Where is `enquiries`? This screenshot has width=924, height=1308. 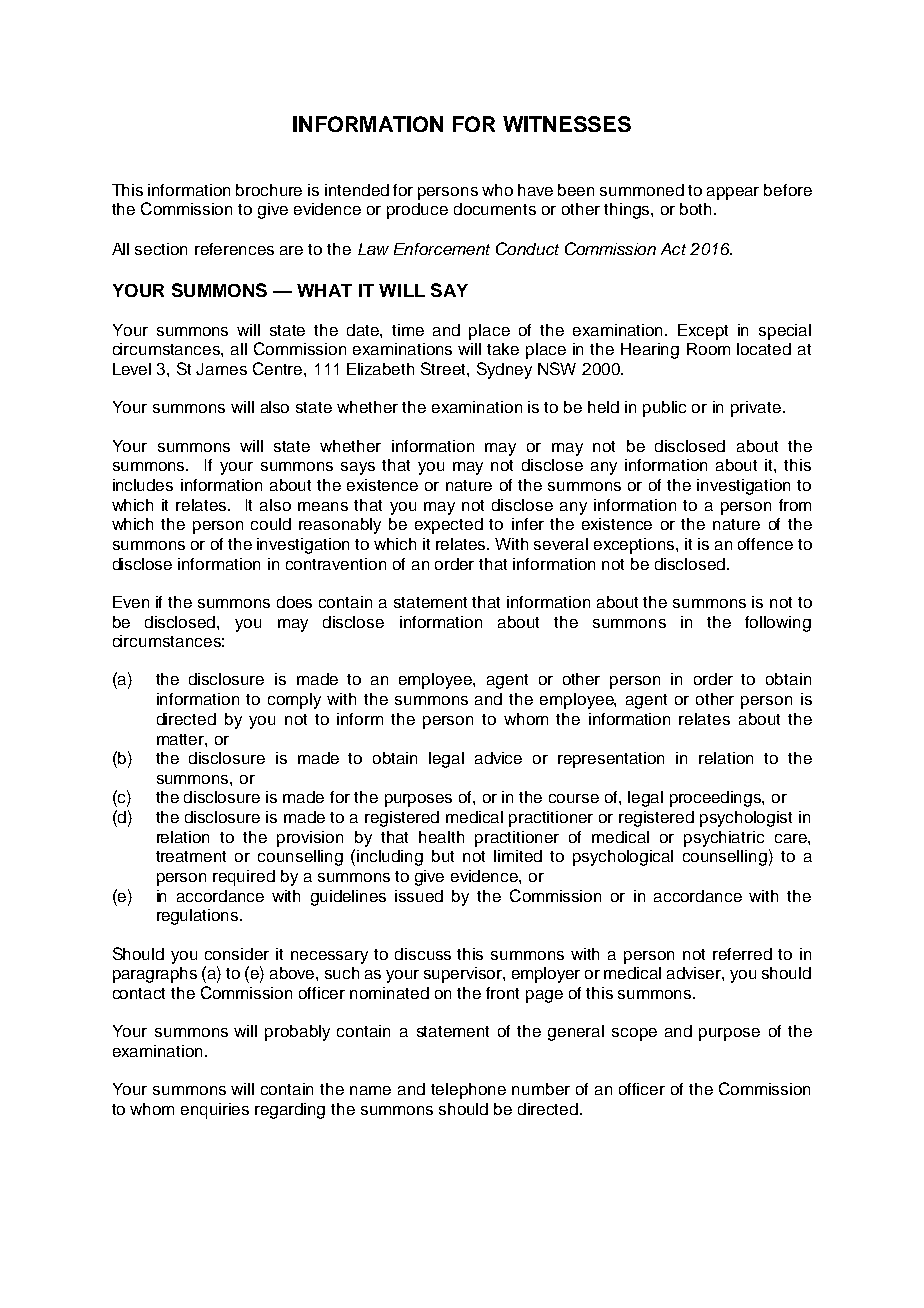 enquiries is located at coordinates (215, 1111).
